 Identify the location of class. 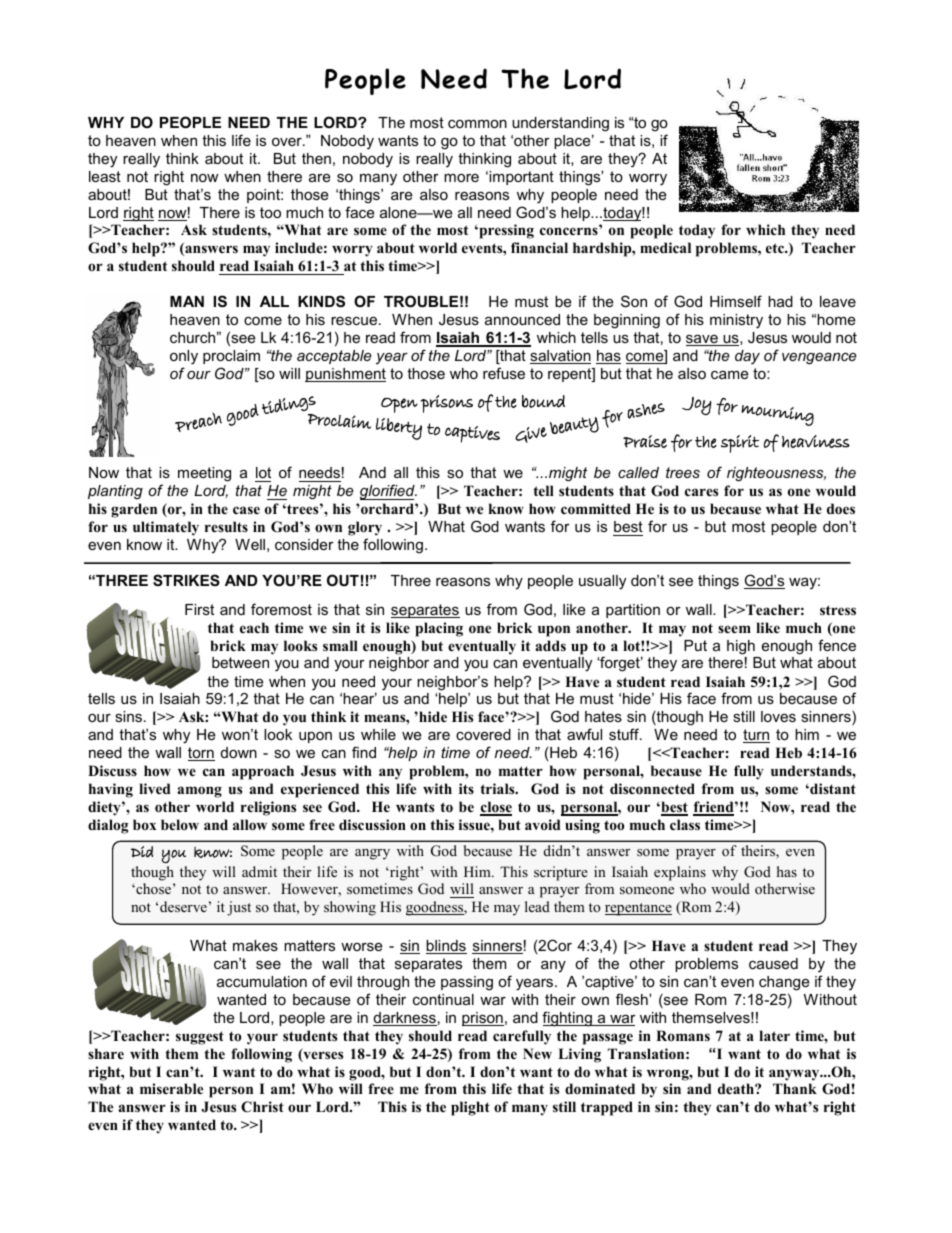
(685, 824).
